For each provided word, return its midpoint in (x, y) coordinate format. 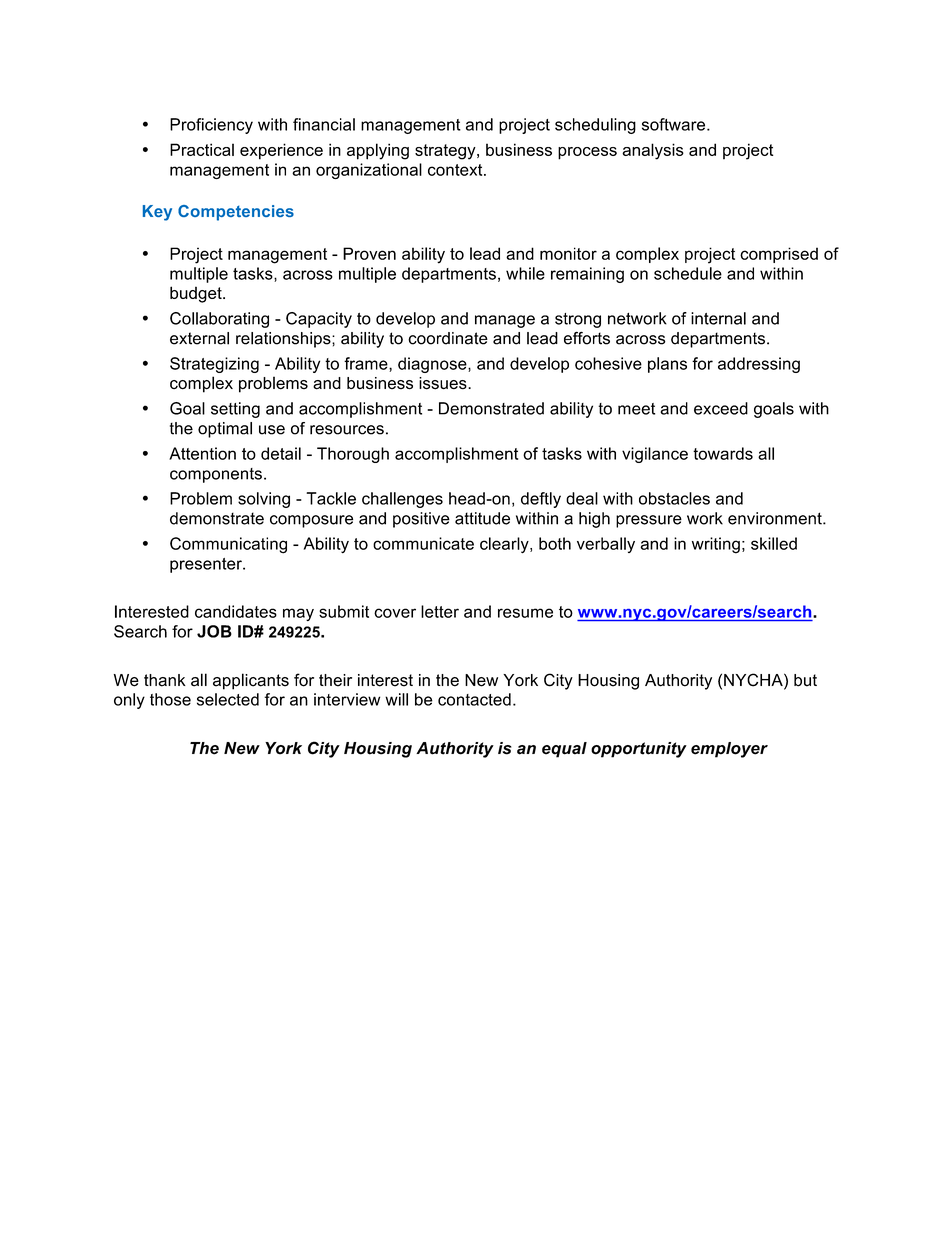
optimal (225, 430)
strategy (446, 152)
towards (723, 453)
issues (444, 383)
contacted (474, 699)
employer (729, 750)
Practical (202, 149)
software (675, 124)
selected (228, 699)
